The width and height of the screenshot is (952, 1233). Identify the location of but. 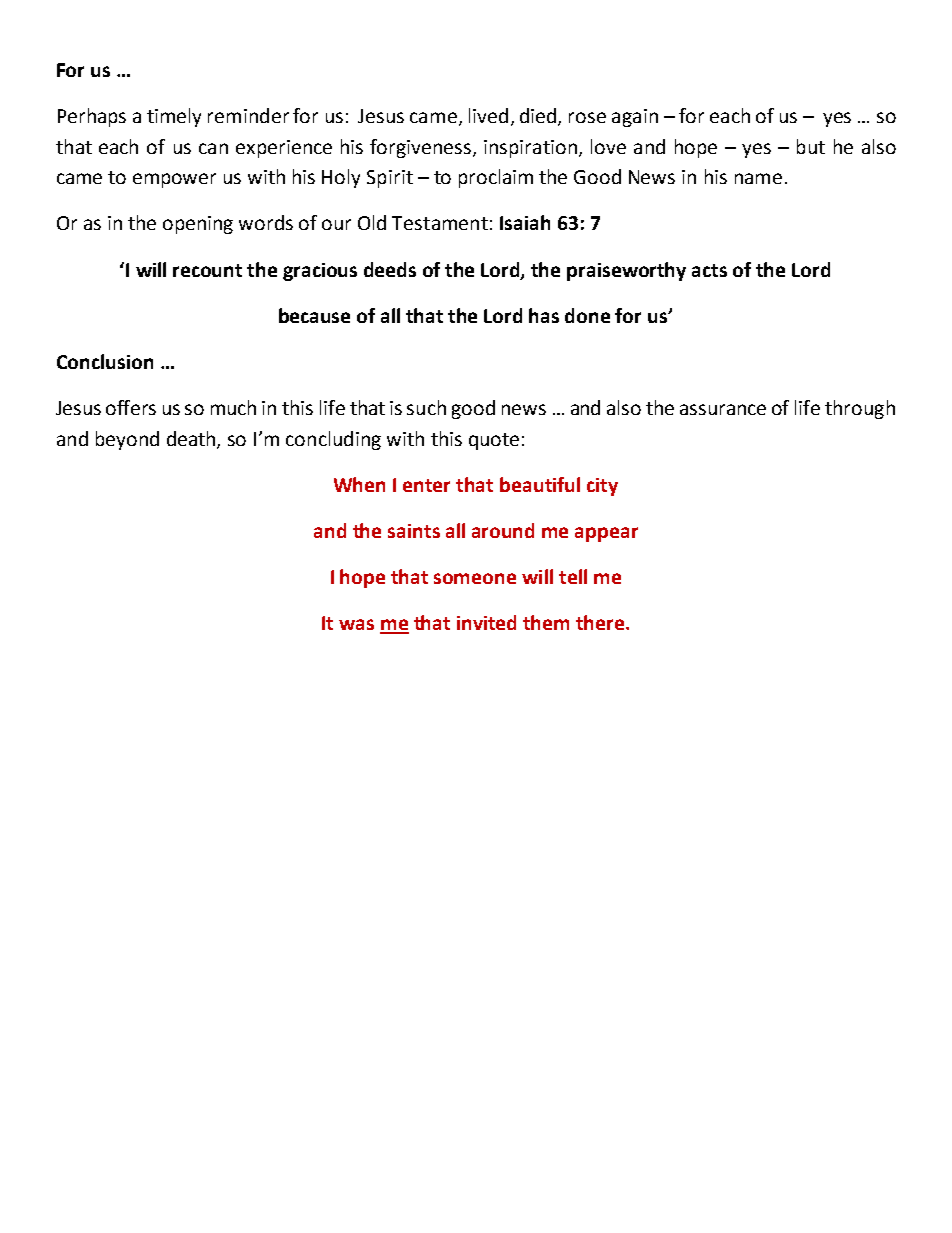
(811, 146).
